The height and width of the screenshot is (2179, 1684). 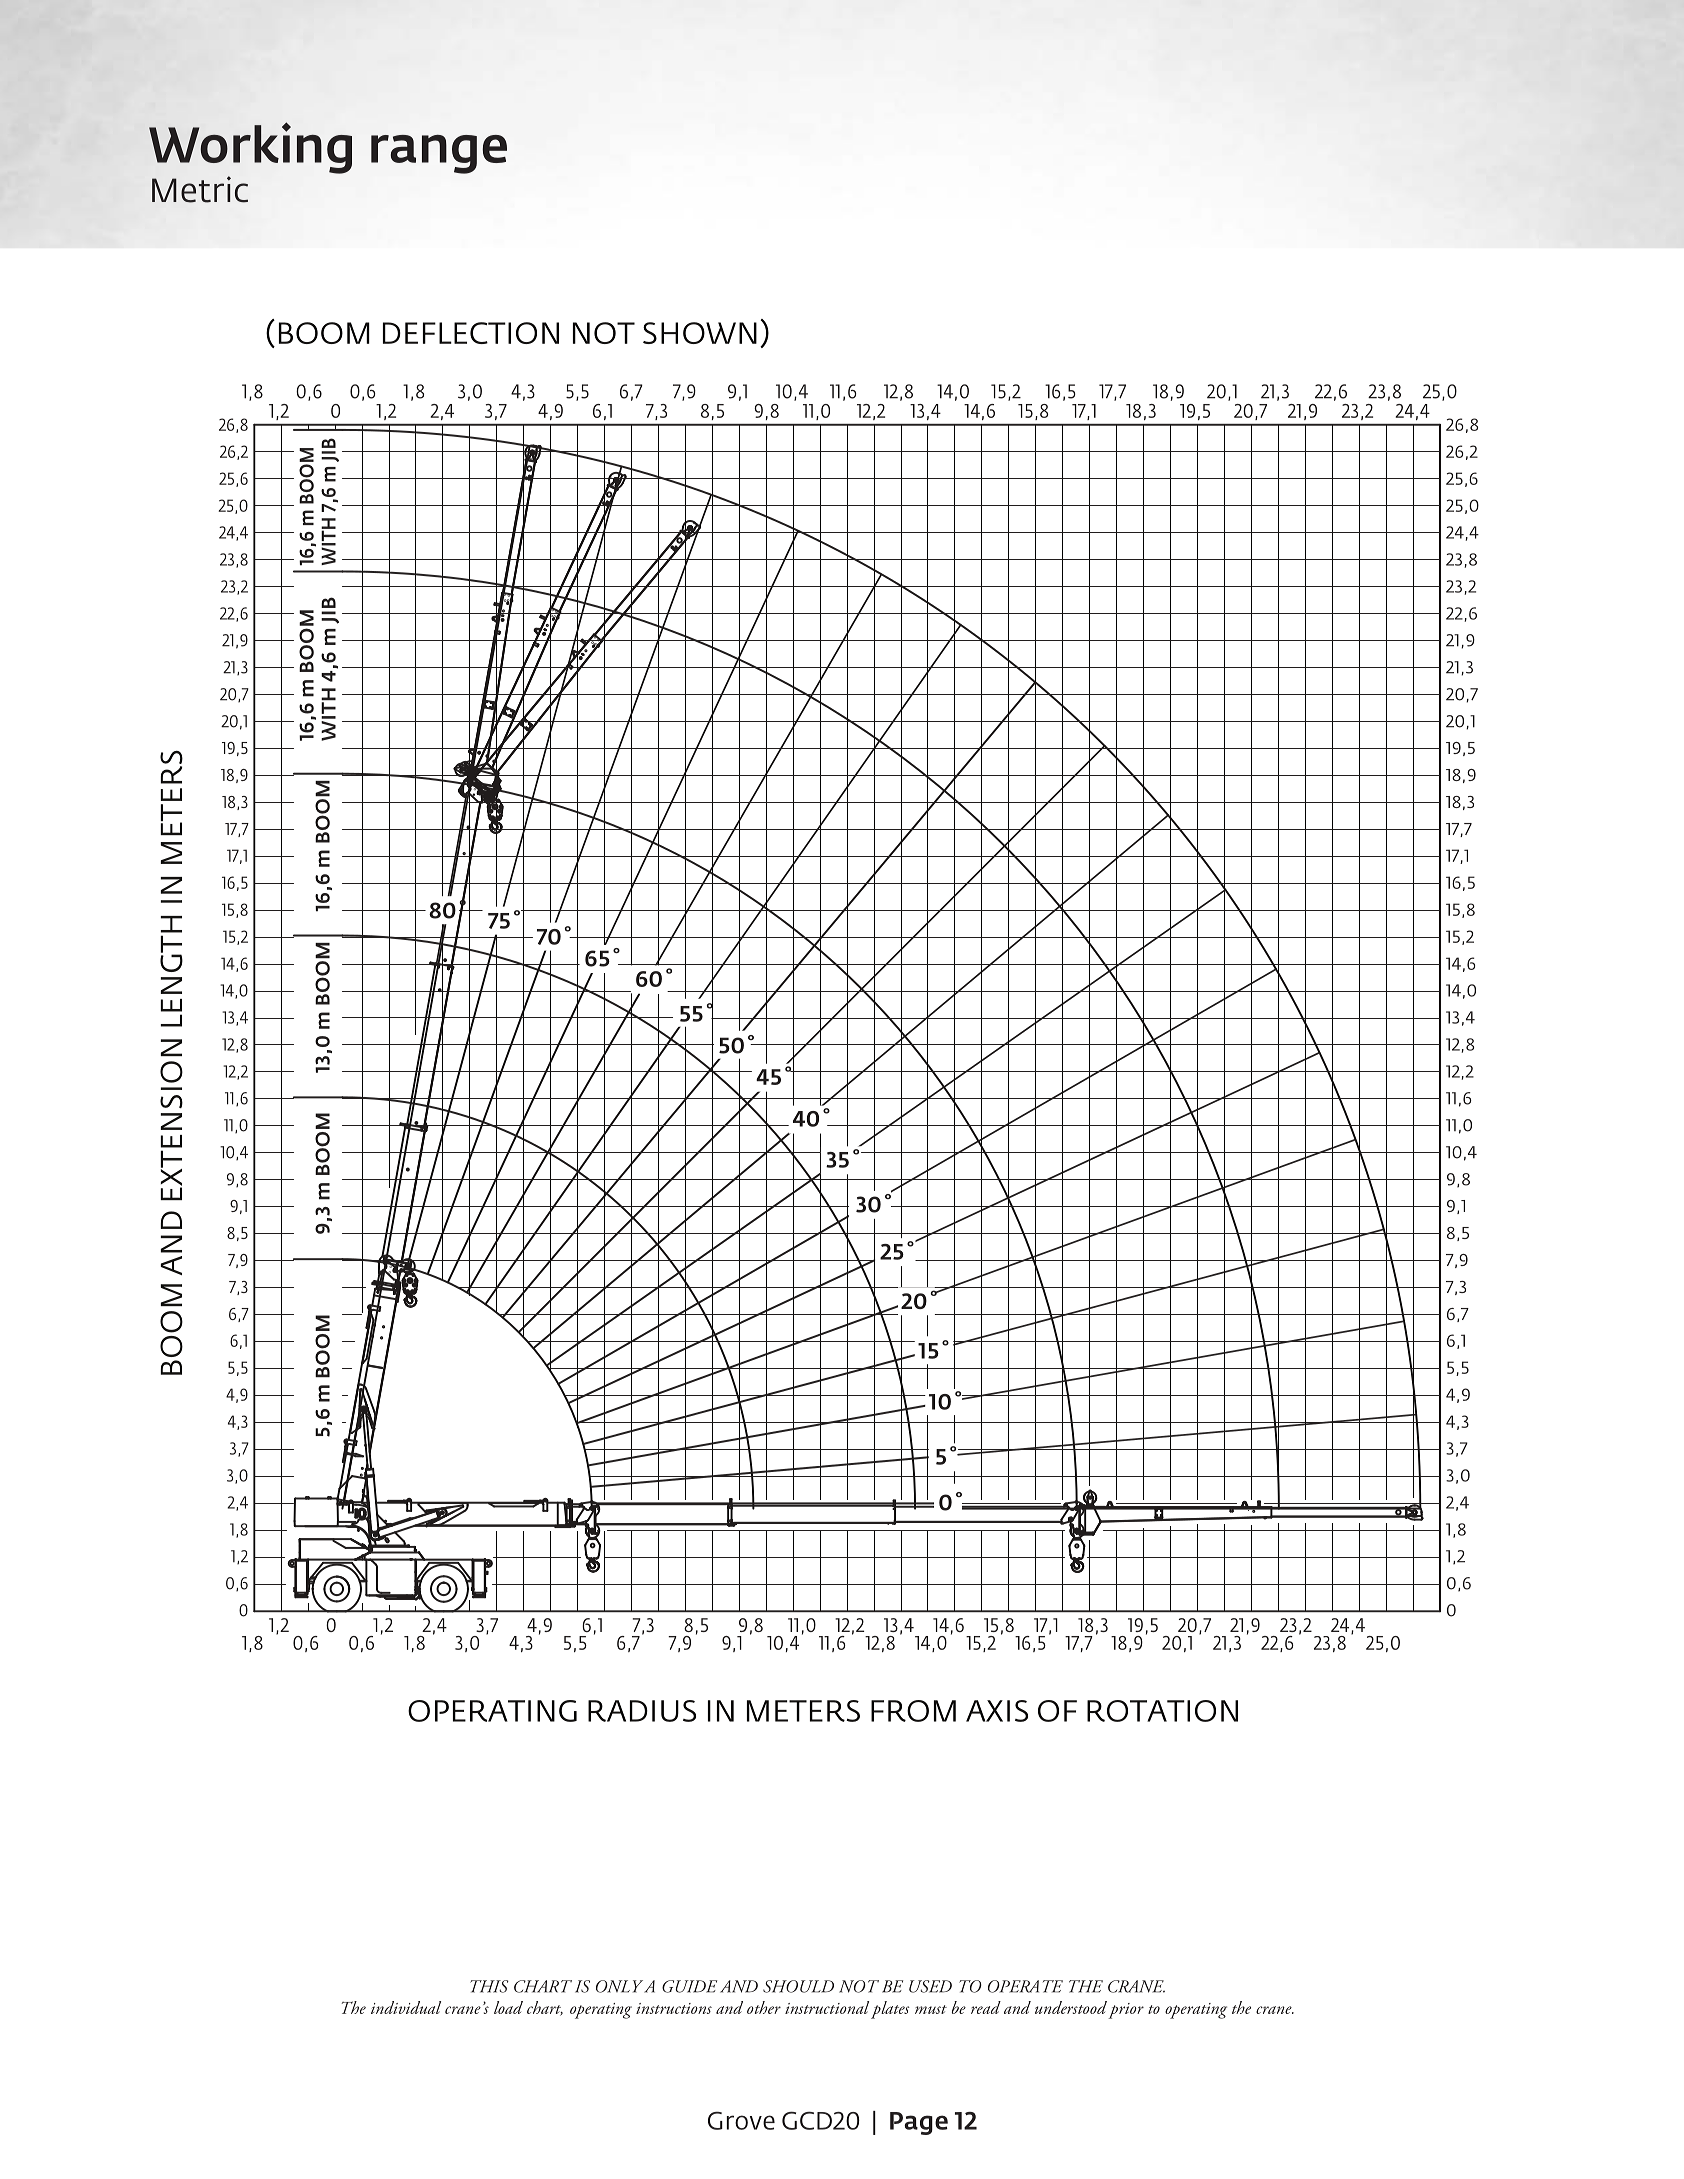 What do you see at coordinates (997, 1711) in the screenshot?
I see `AXIS` at bounding box center [997, 1711].
